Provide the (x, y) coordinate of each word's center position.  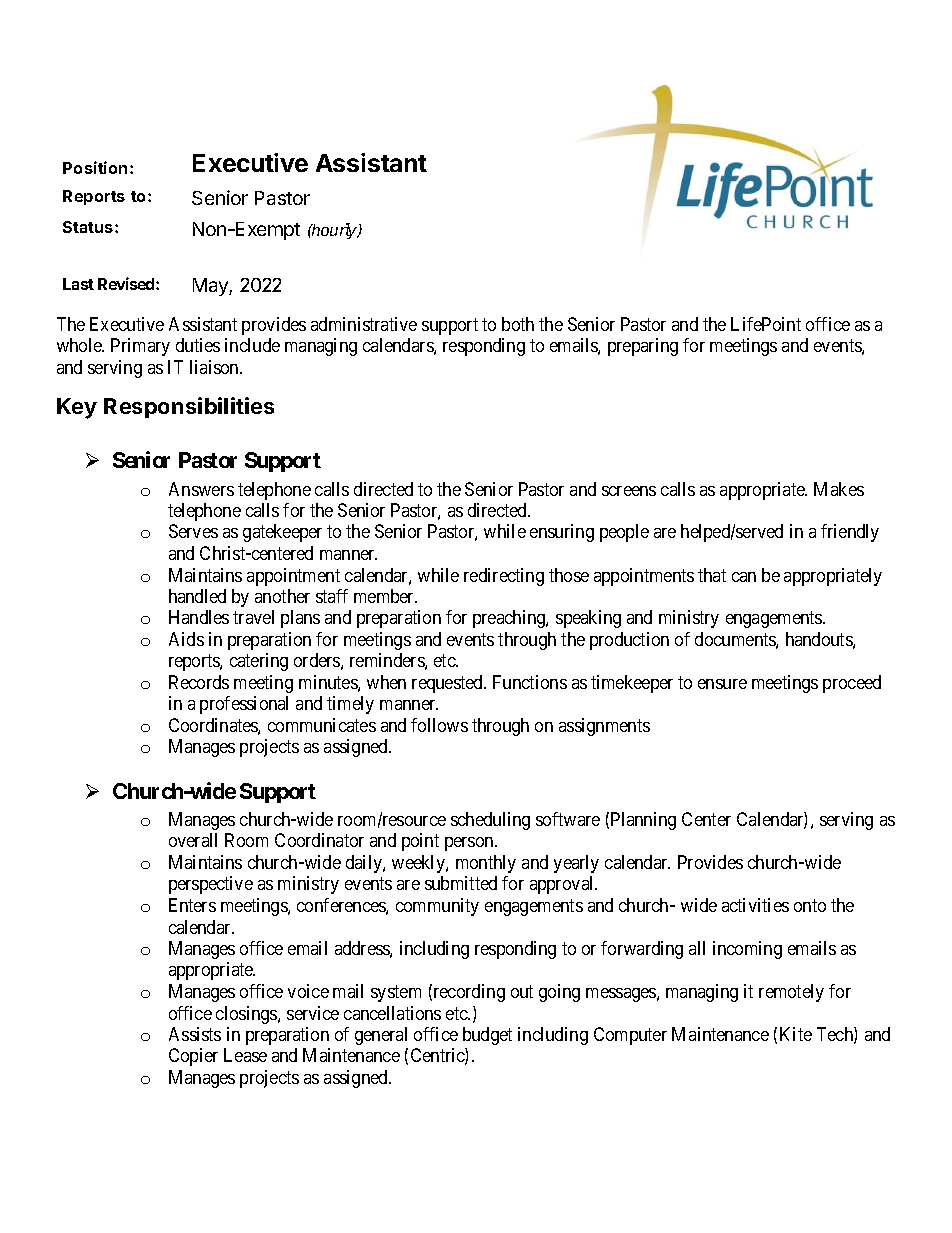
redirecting (504, 577)
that (712, 575)
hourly (334, 231)
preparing (643, 347)
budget (487, 1036)
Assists (195, 1034)
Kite (796, 1034)
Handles (199, 617)
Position (95, 167)
